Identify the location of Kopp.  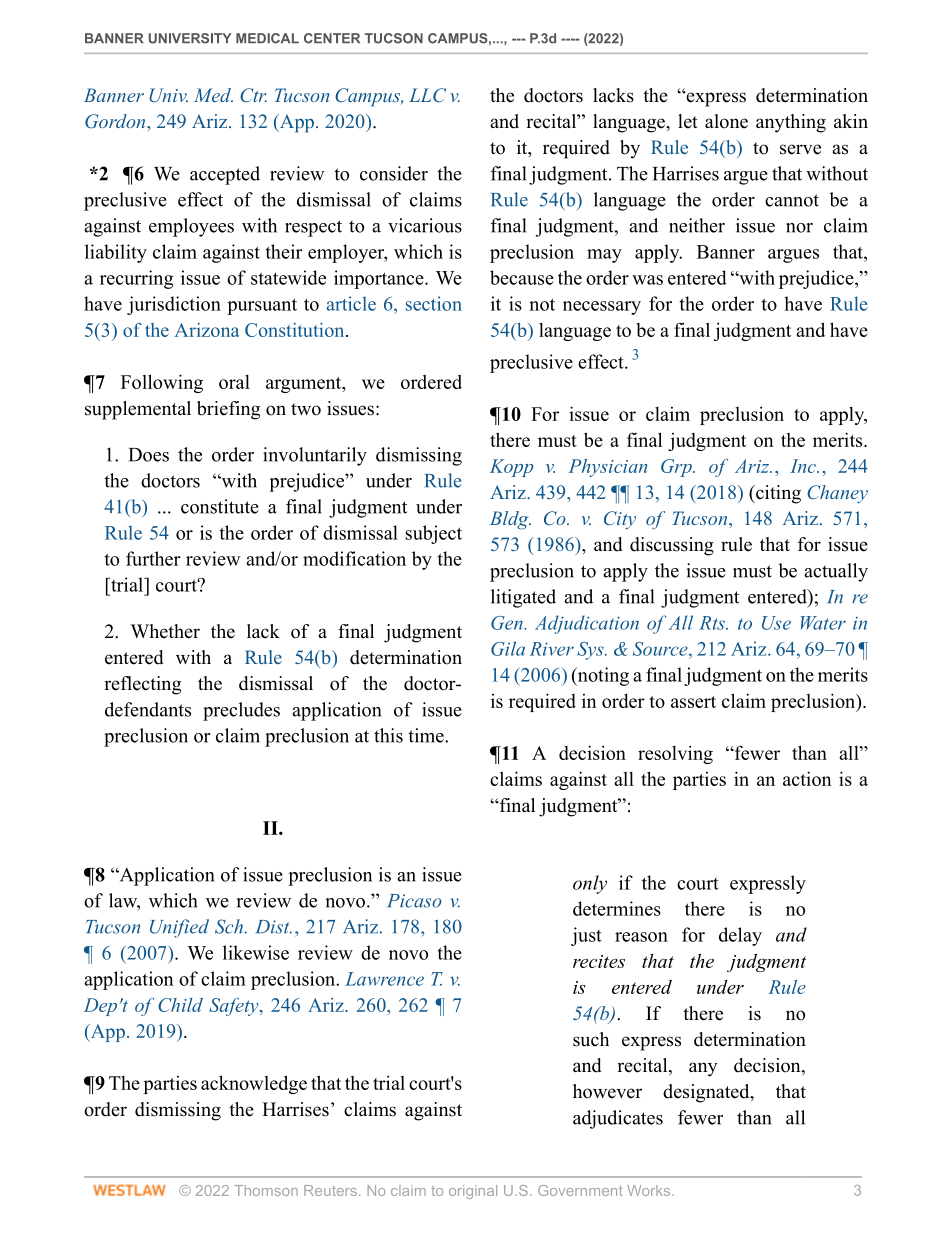
(512, 468).
